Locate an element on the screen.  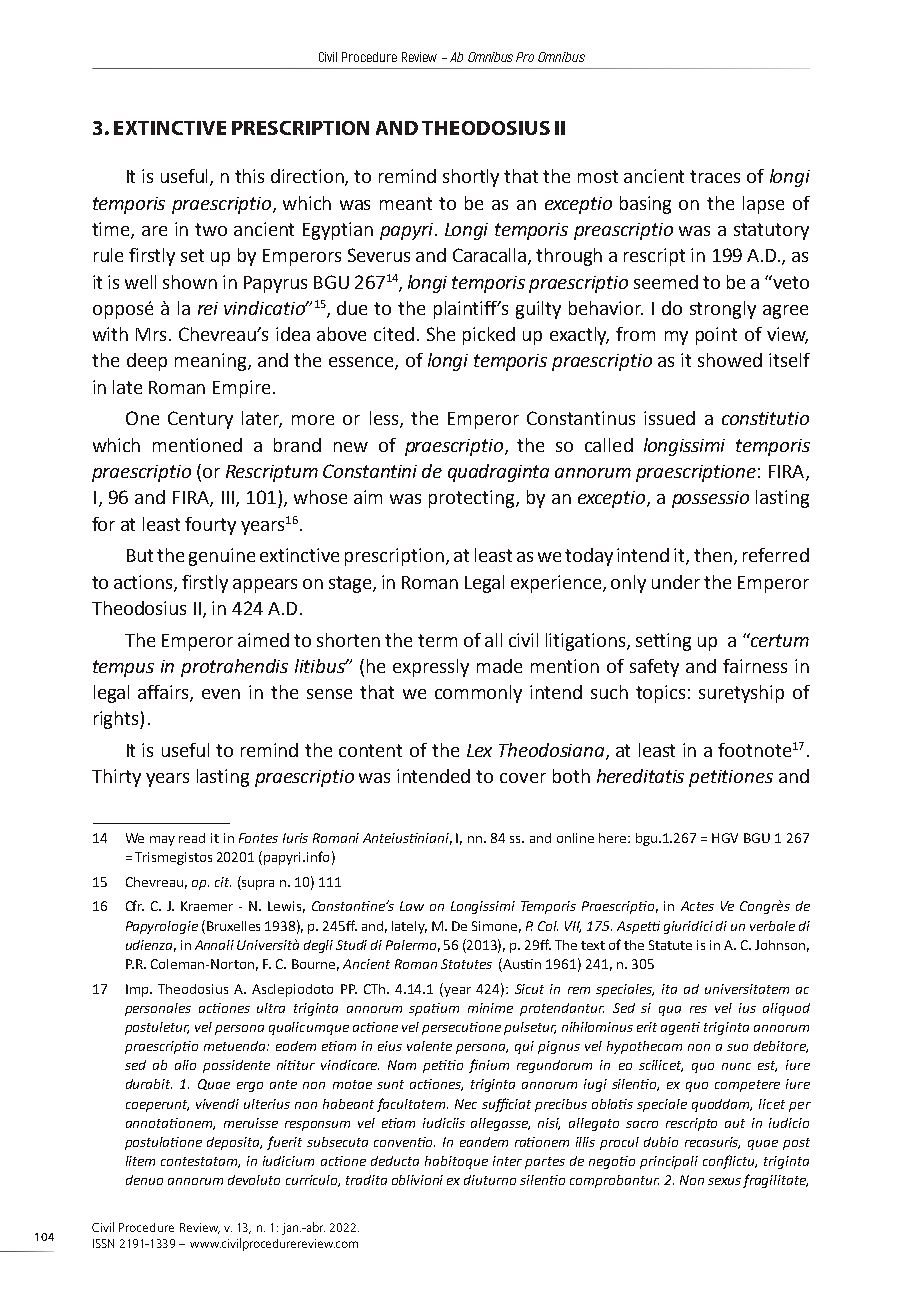
affairs is located at coordinates (164, 693).
